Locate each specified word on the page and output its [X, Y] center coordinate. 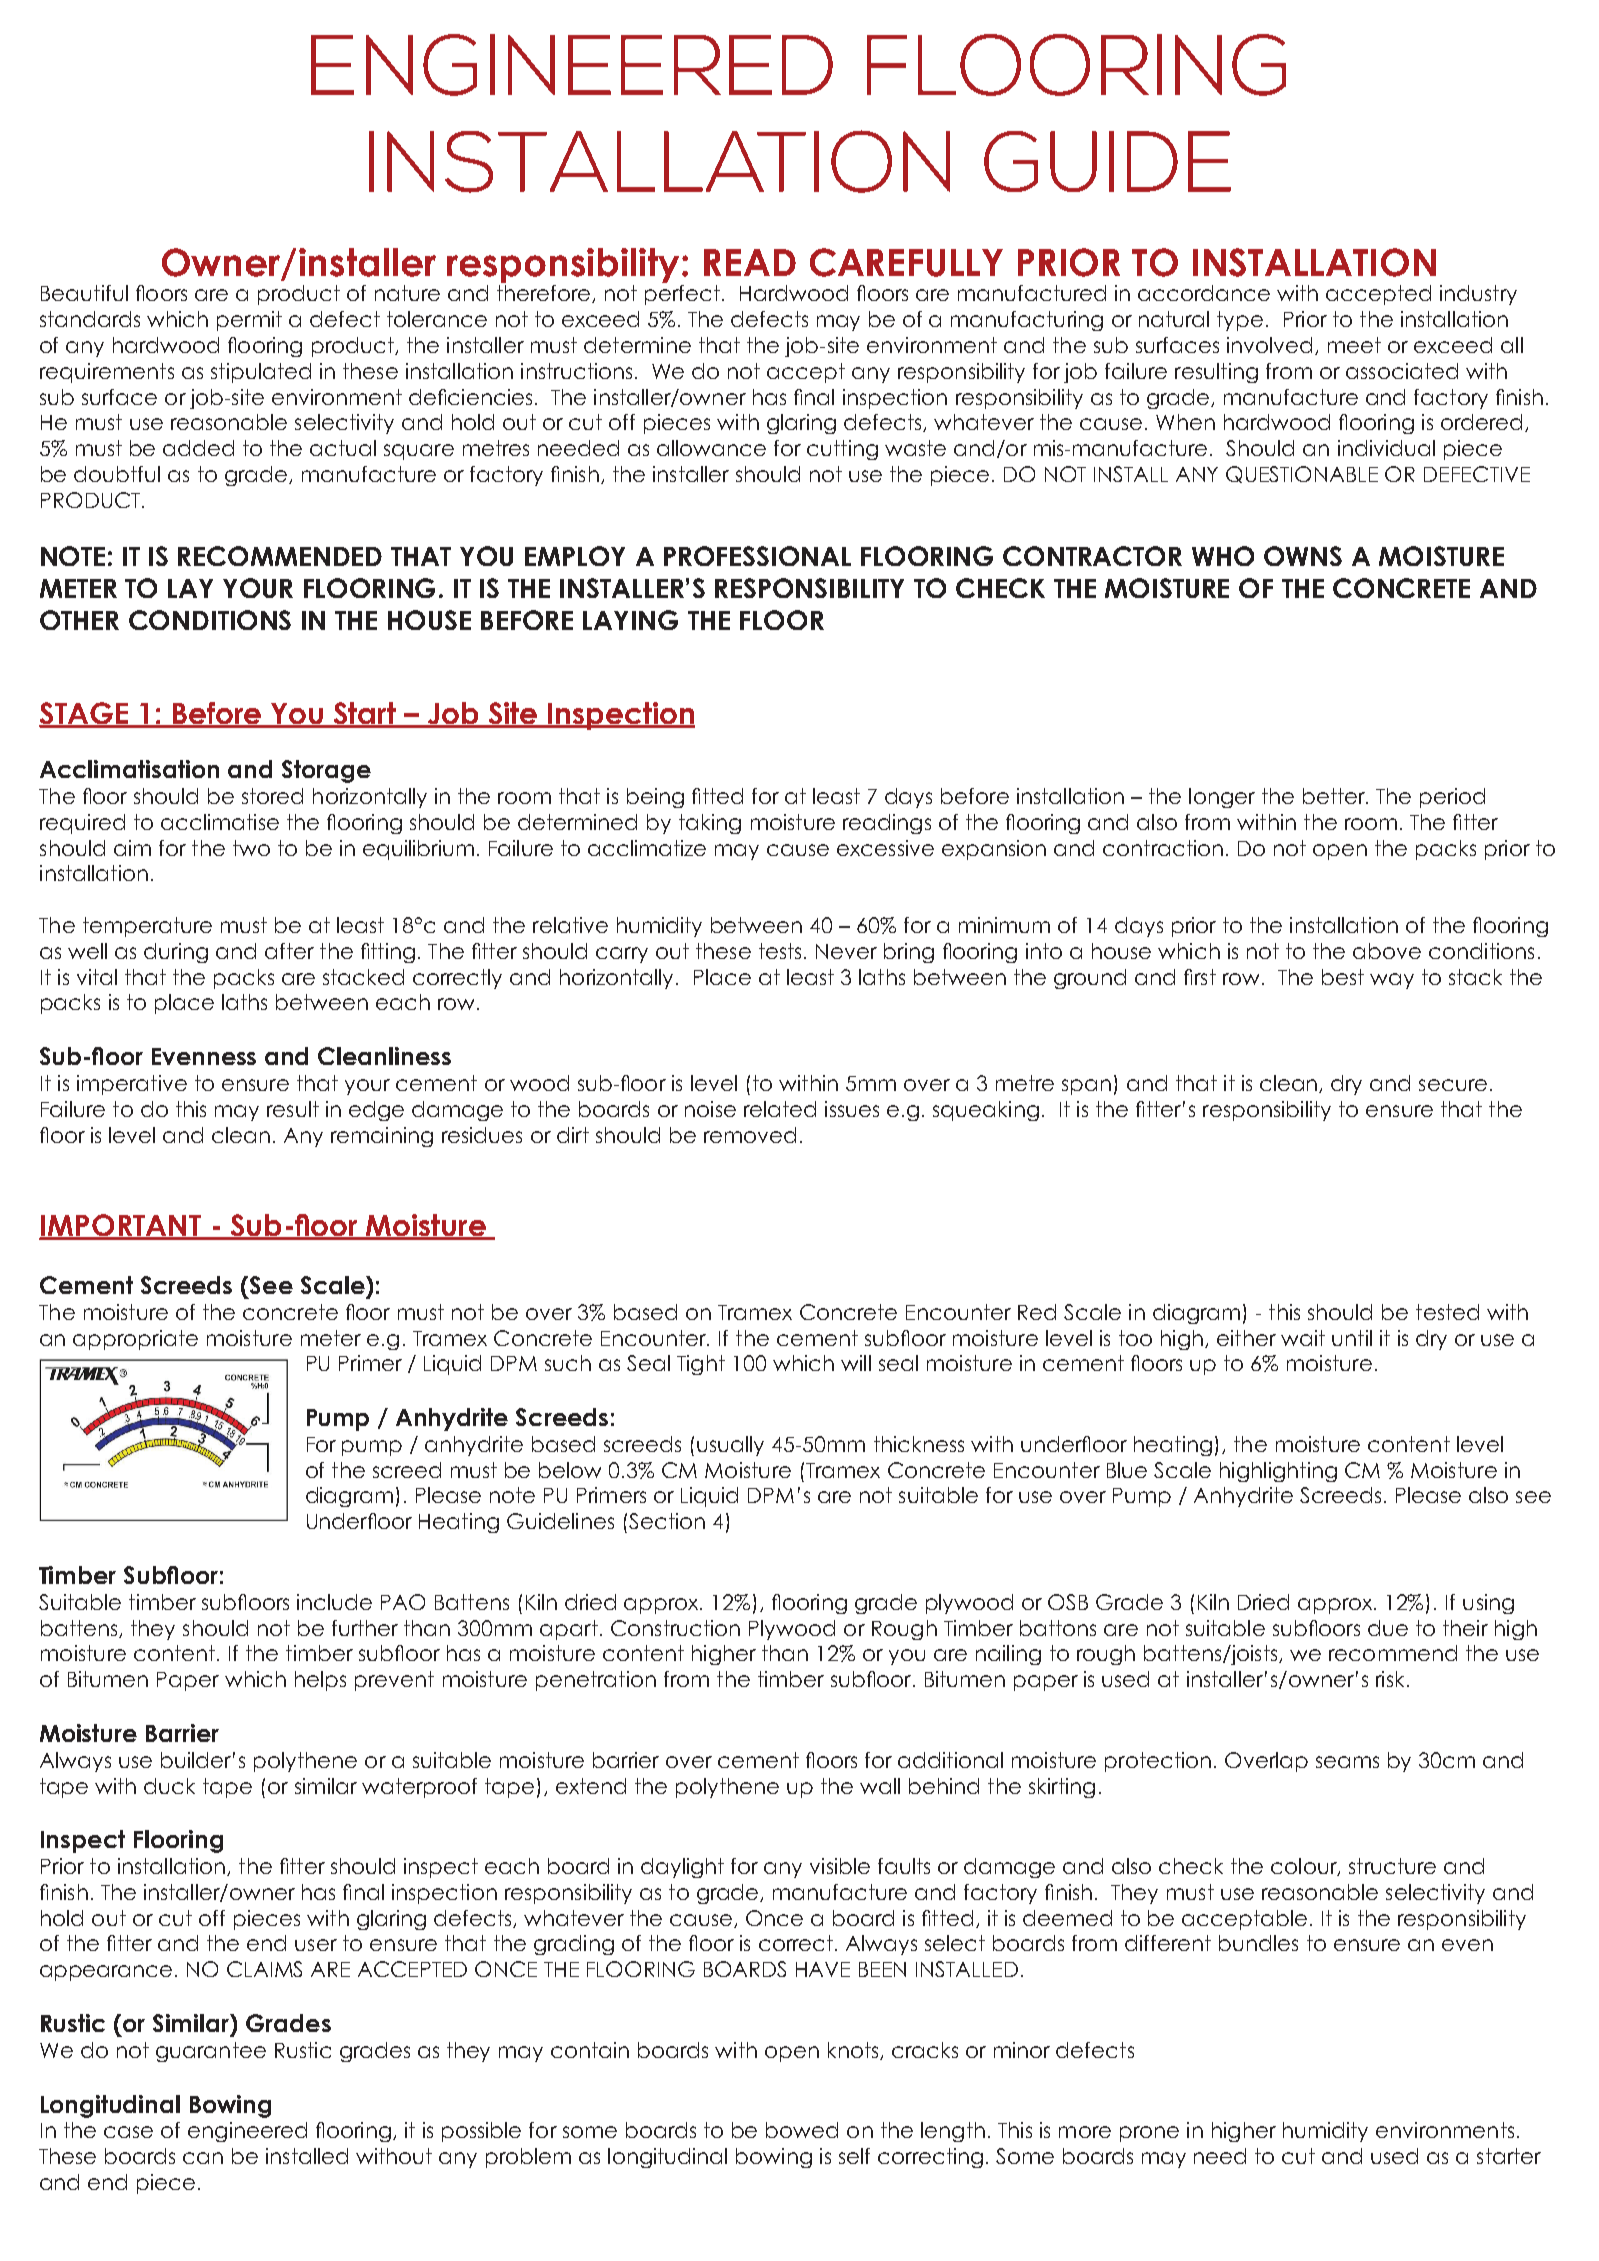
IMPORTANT [121, 1226]
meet [1354, 345]
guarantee [211, 2052]
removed [750, 1135]
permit [249, 321]
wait [1303, 1338]
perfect [684, 295]
